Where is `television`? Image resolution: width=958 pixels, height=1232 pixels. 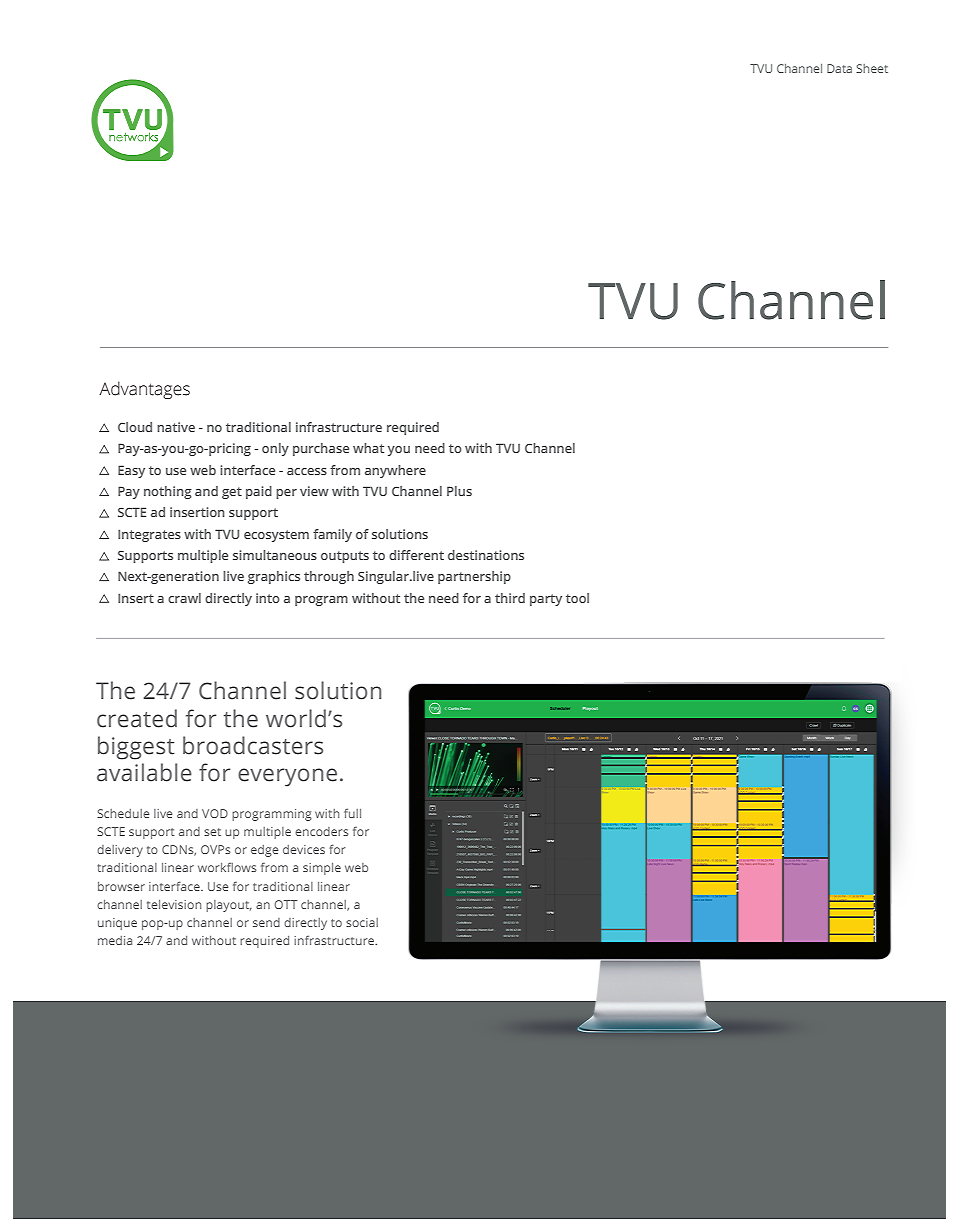
television is located at coordinates (174, 904).
